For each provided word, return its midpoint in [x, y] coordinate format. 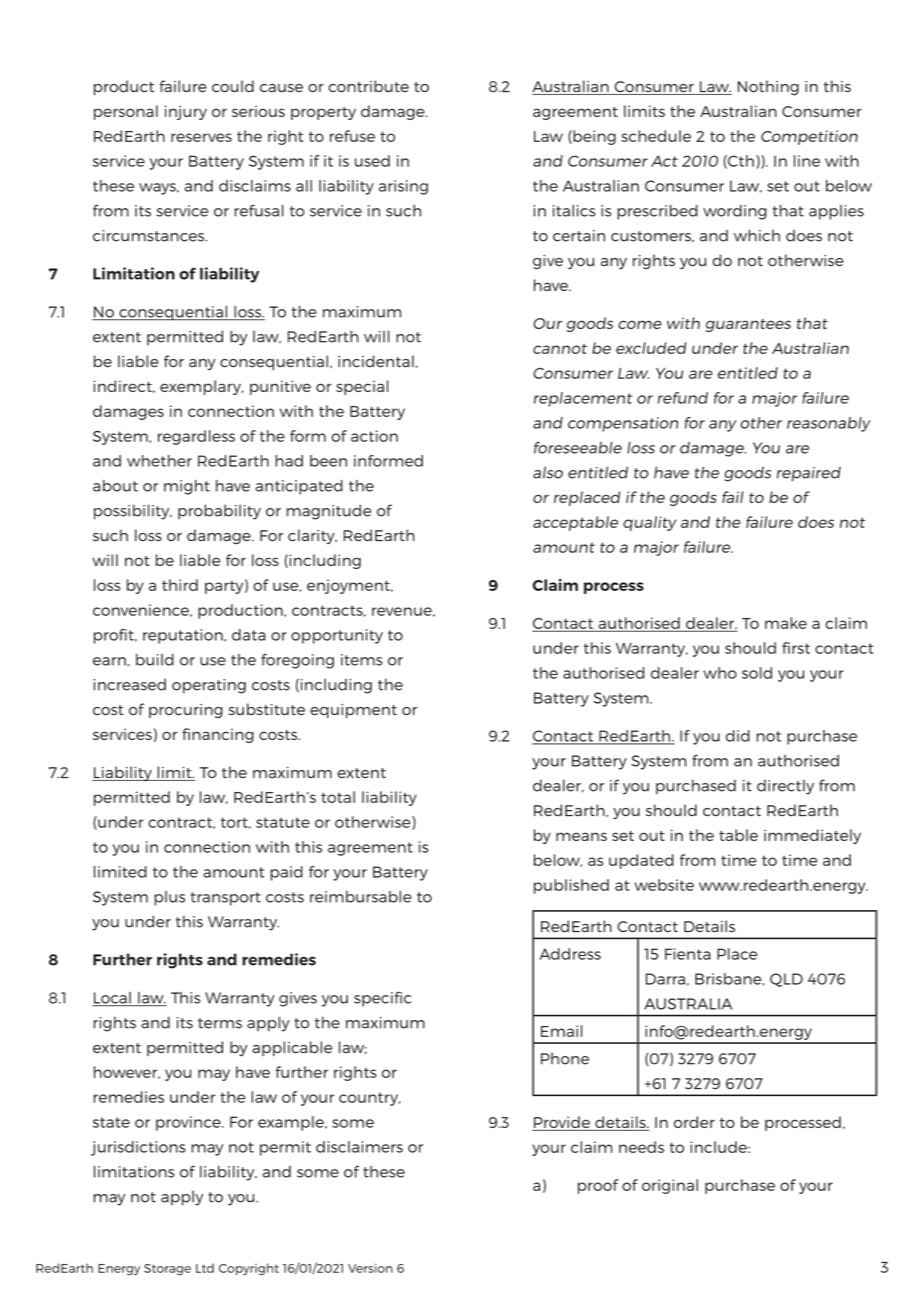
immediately [812, 836]
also [548, 472]
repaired [809, 474]
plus [169, 898]
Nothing [768, 87]
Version [370, 1268]
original [670, 1186]
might [187, 487]
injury [186, 112]
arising [403, 187]
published [571, 886]
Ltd [205, 1268]
